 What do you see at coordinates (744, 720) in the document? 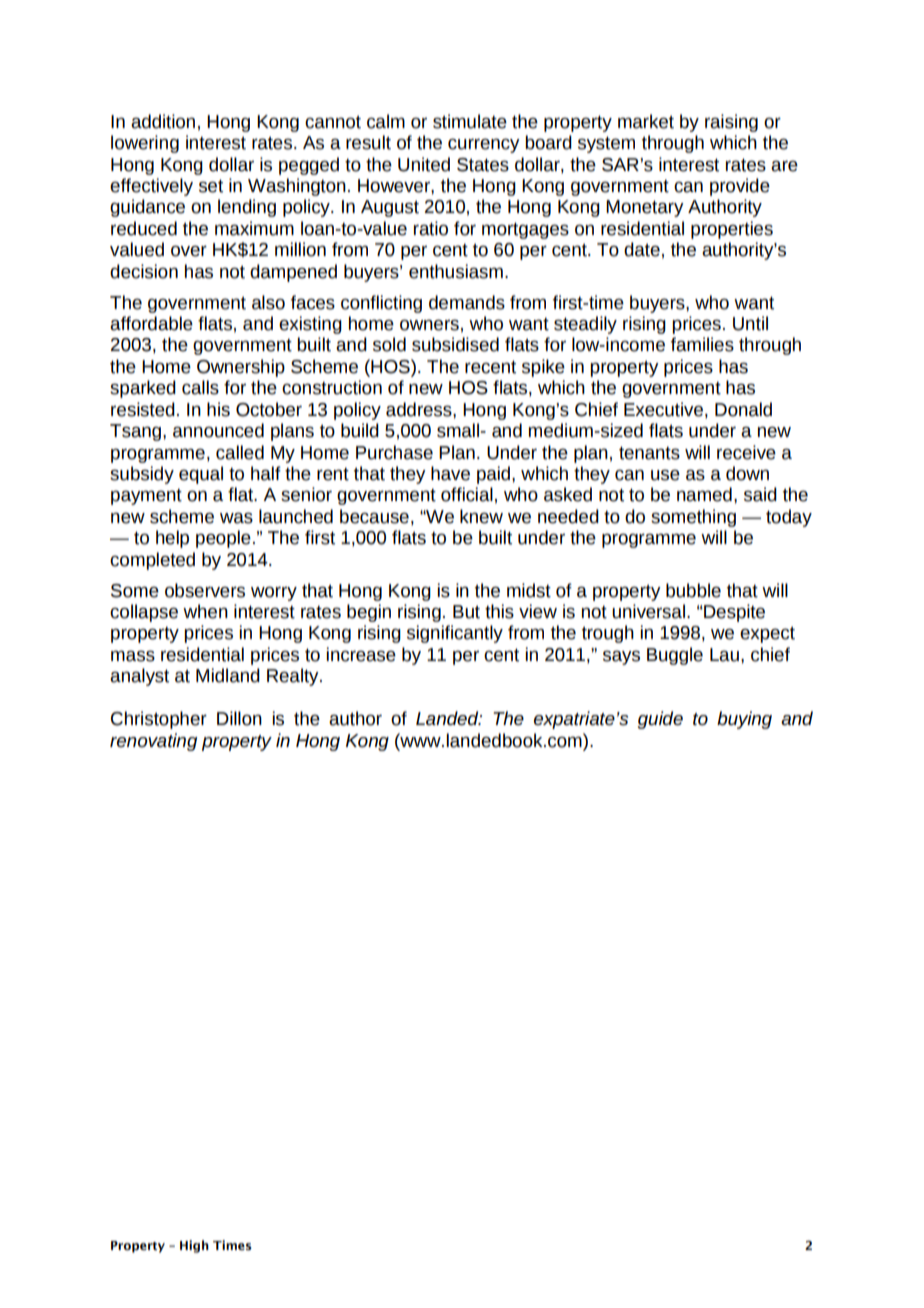
I see `buying` at bounding box center [744, 720].
